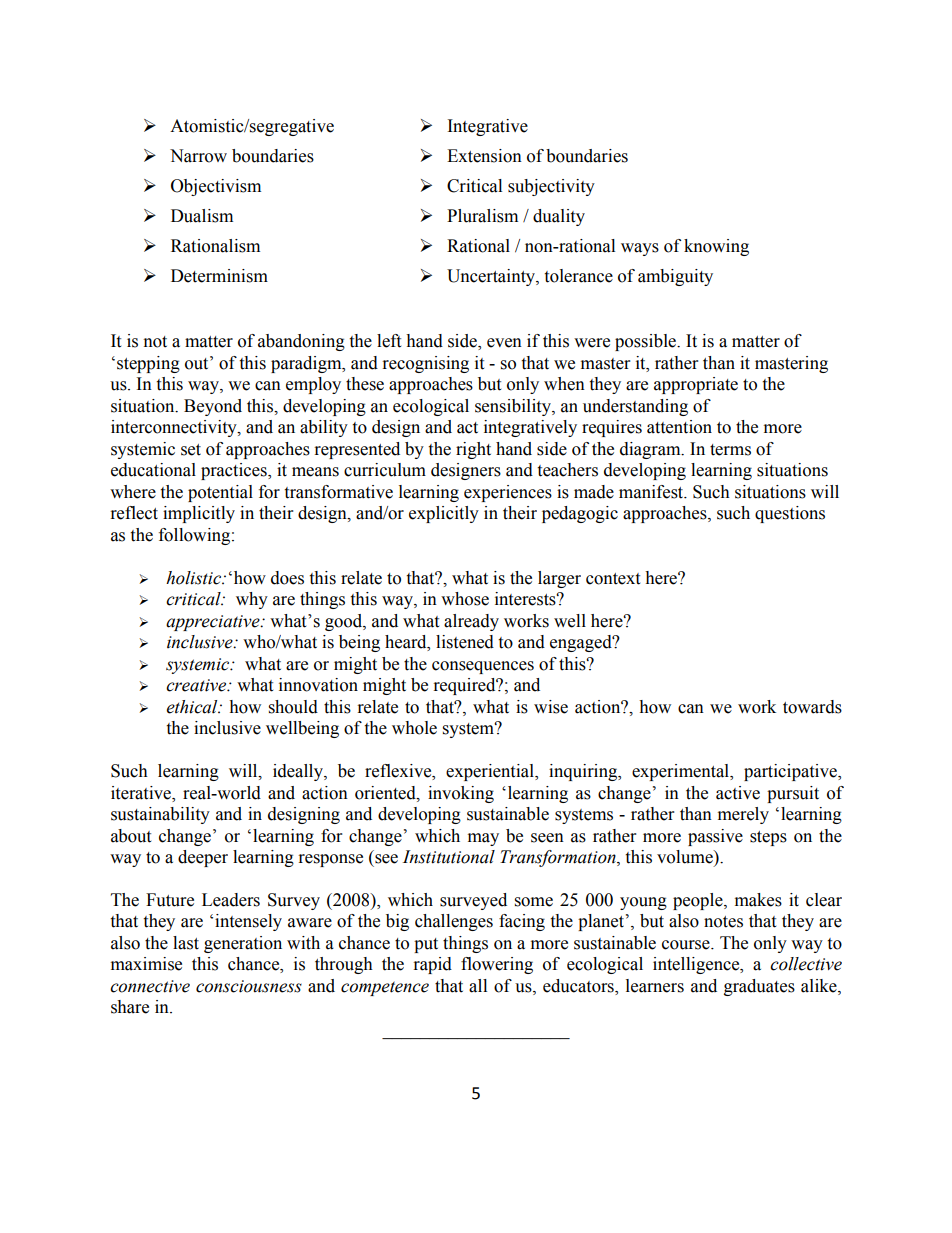  What do you see at coordinates (716, 247) in the screenshot?
I see `knowing` at bounding box center [716, 247].
